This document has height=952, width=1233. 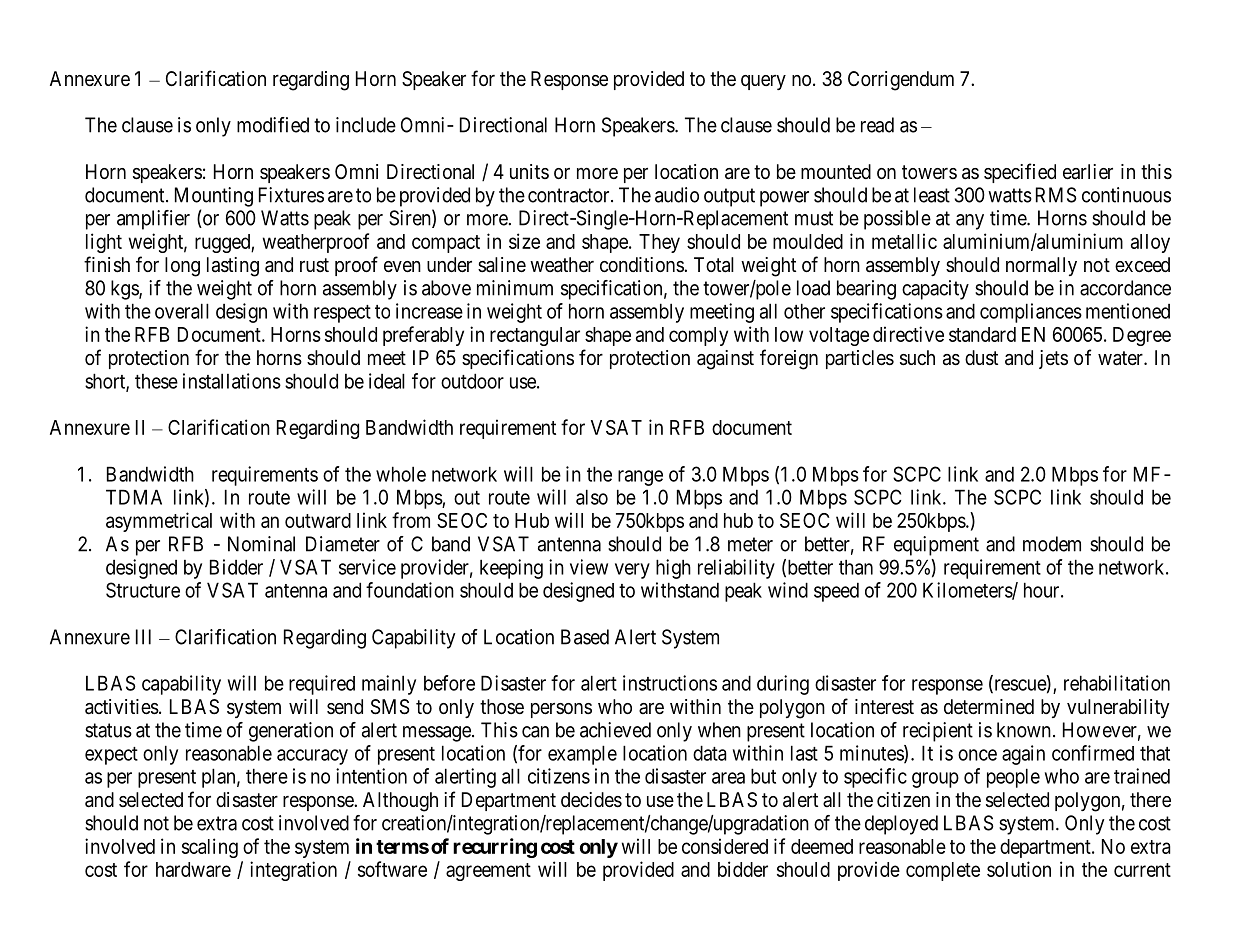 I want to click on asymmetrical, so click(x=159, y=522).
